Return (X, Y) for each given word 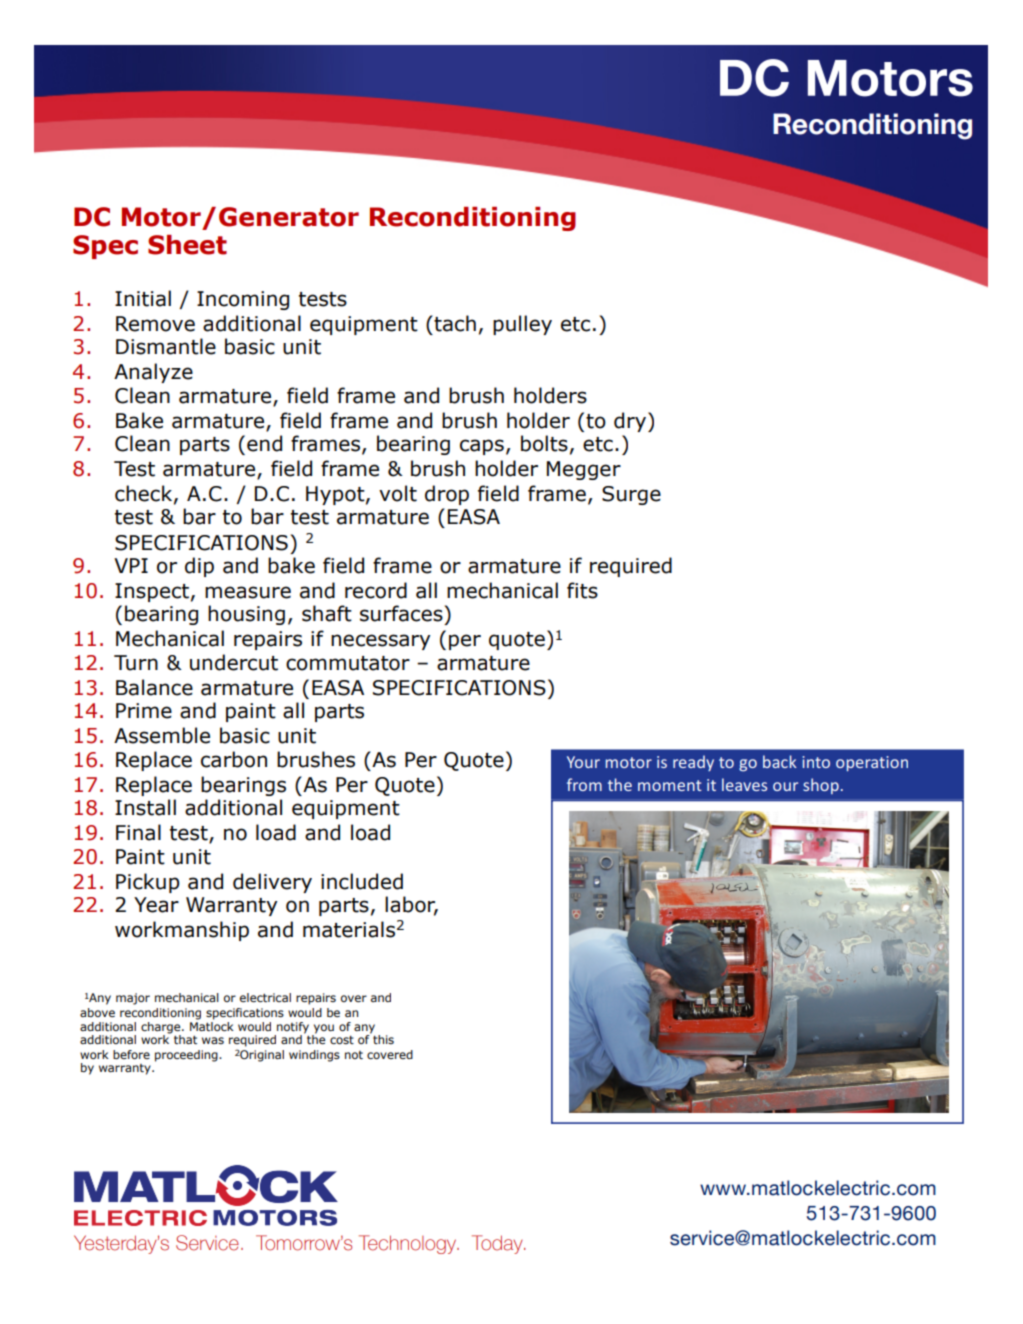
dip (199, 567)
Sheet (187, 245)
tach (454, 323)
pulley (522, 325)
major (133, 999)
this (383, 1039)
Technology (409, 1244)
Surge (631, 495)
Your (583, 762)
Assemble (162, 735)
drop (447, 495)
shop (821, 786)
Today (498, 1244)
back (780, 761)
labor (411, 905)
